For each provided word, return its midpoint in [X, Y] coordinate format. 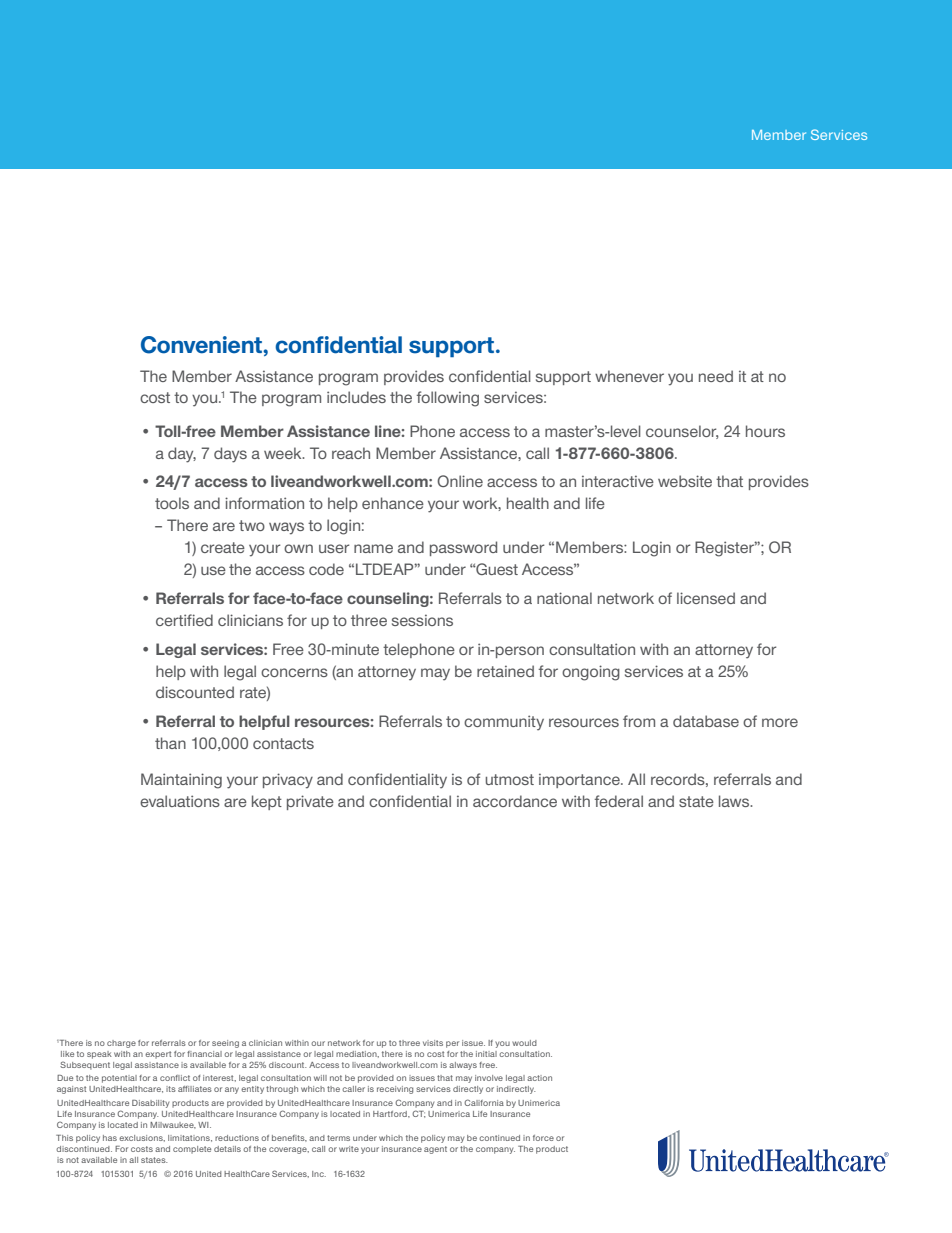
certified [184, 620]
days [230, 455]
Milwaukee [173, 1125]
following [448, 399]
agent [435, 1150]
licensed [706, 598]
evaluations [180, 801]
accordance [515, 801]
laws [735, 801]
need [716, 376]
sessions [422, 620]
